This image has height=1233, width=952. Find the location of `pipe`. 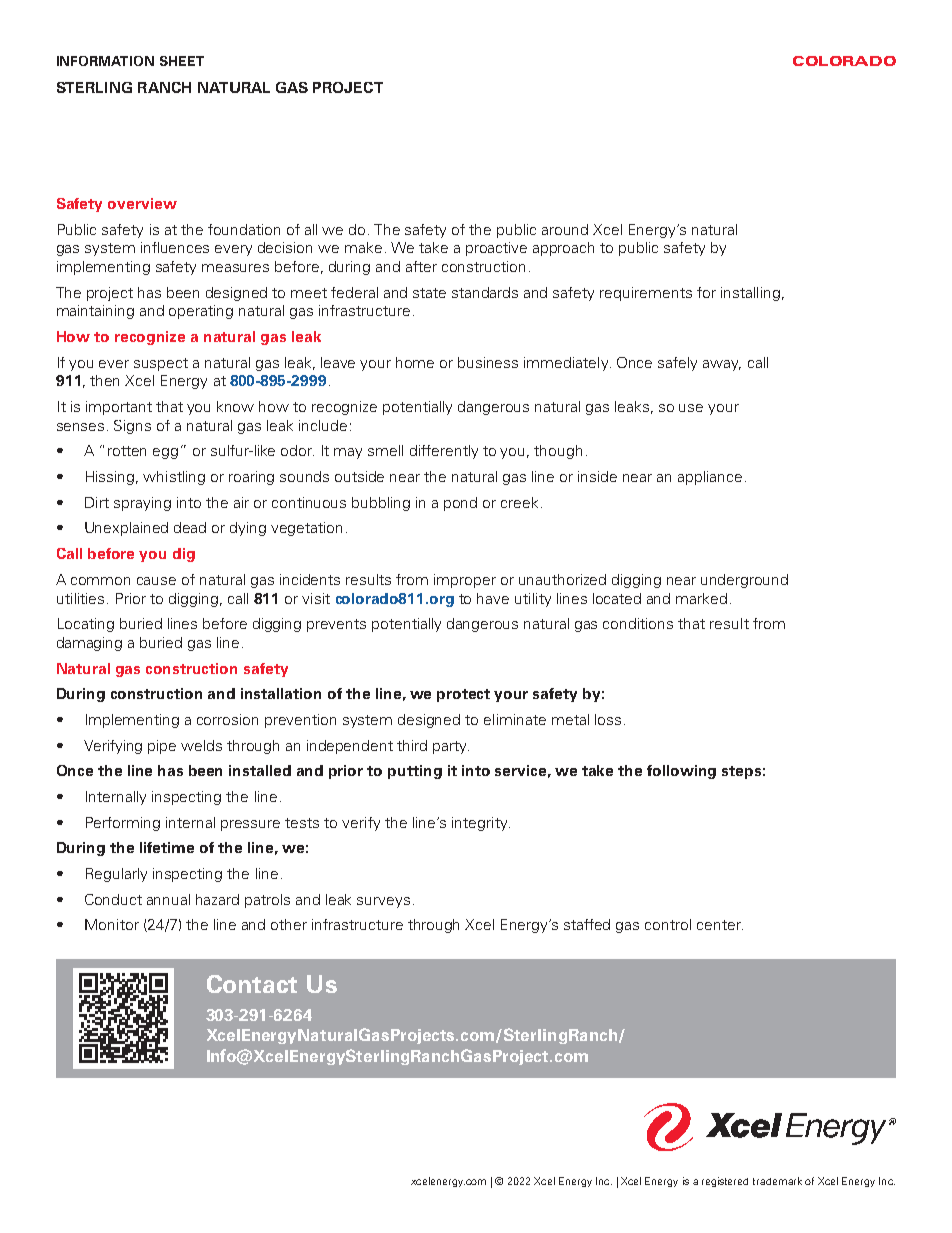

pipe is located at coordinates (162, 747).
